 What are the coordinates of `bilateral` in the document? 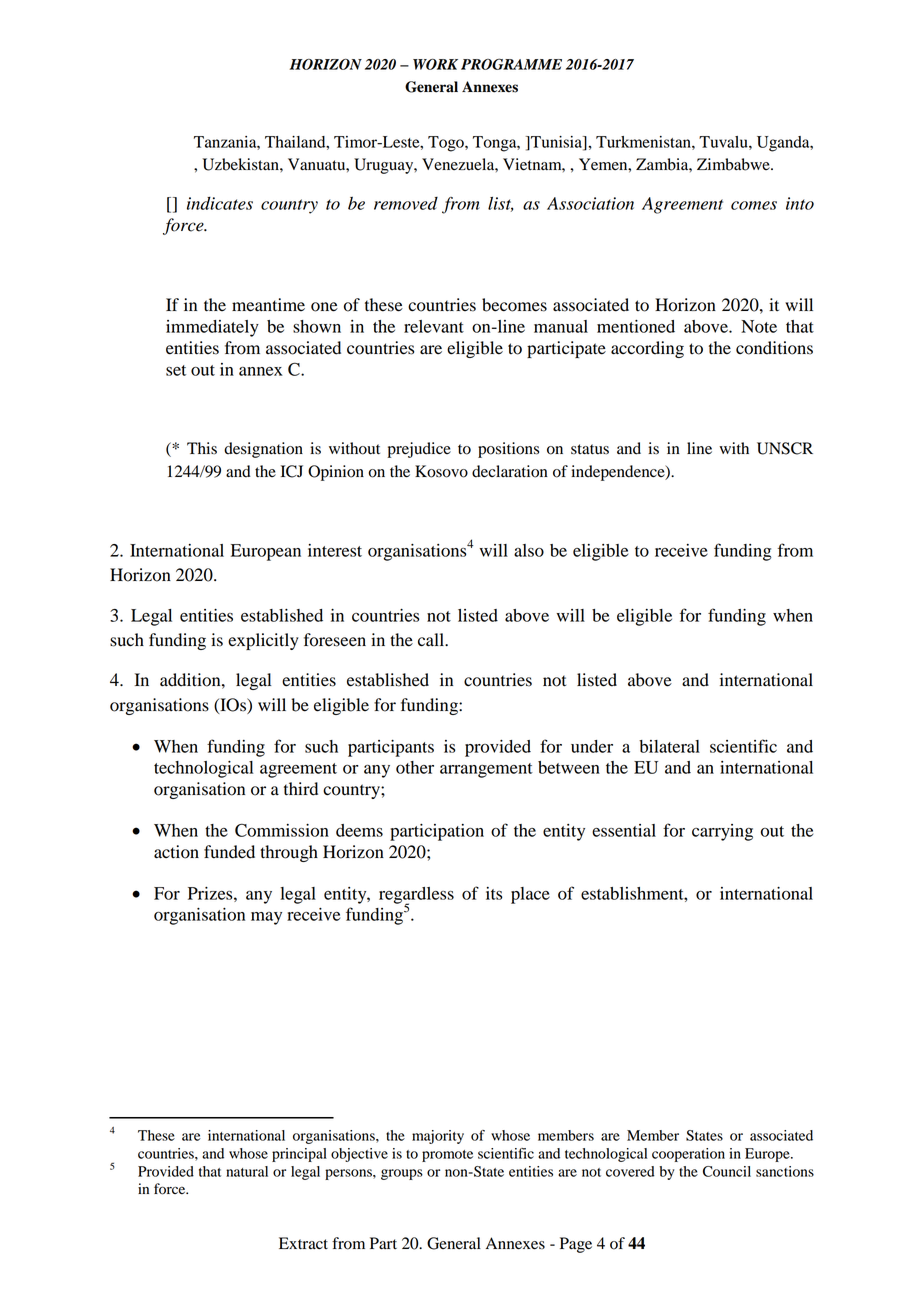 It's located at (669, 746).
